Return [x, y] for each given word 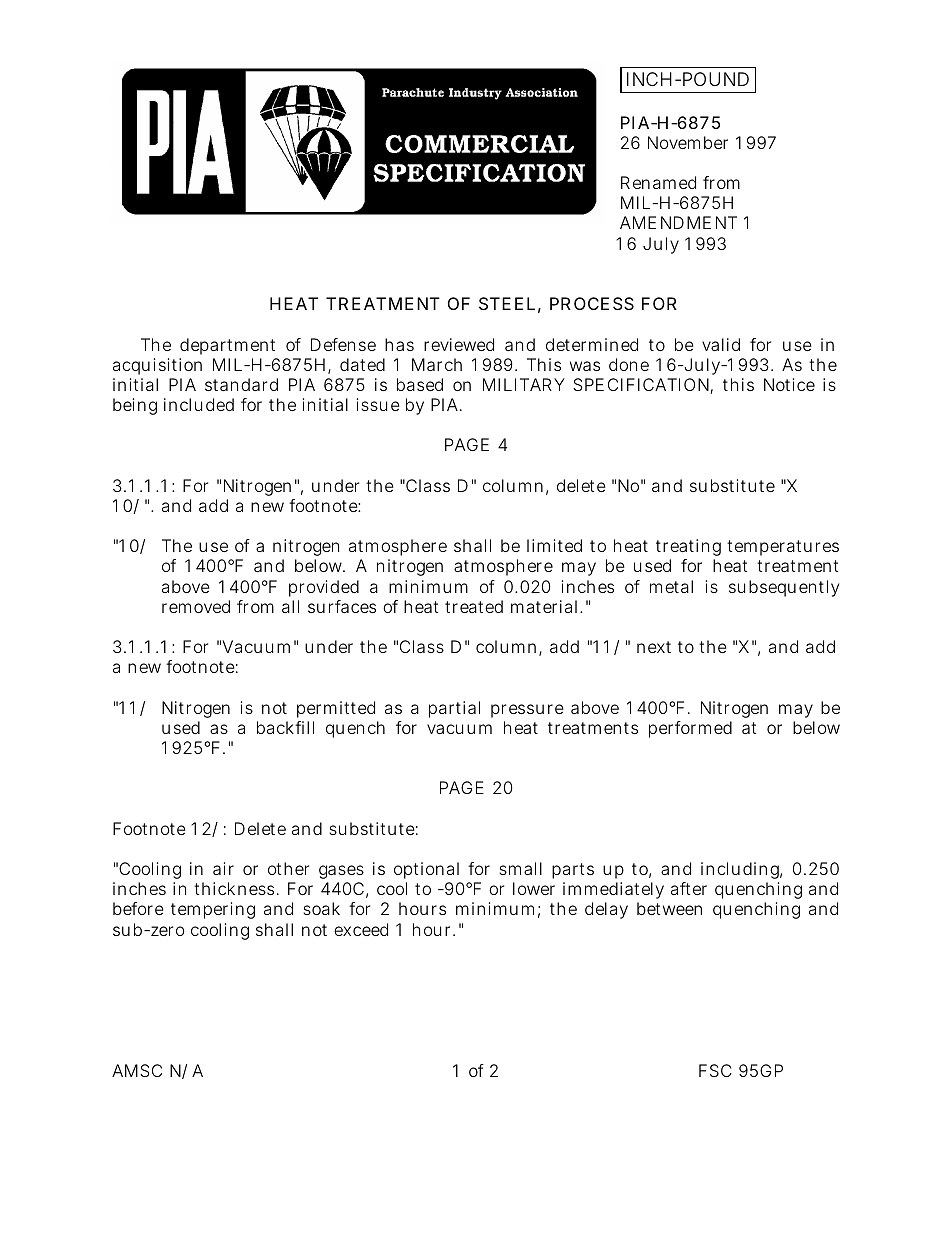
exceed [361, 929]
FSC [715, 1070]
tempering [213, 910]
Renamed [658, 182]
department [227, 346]
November [688, 142]
